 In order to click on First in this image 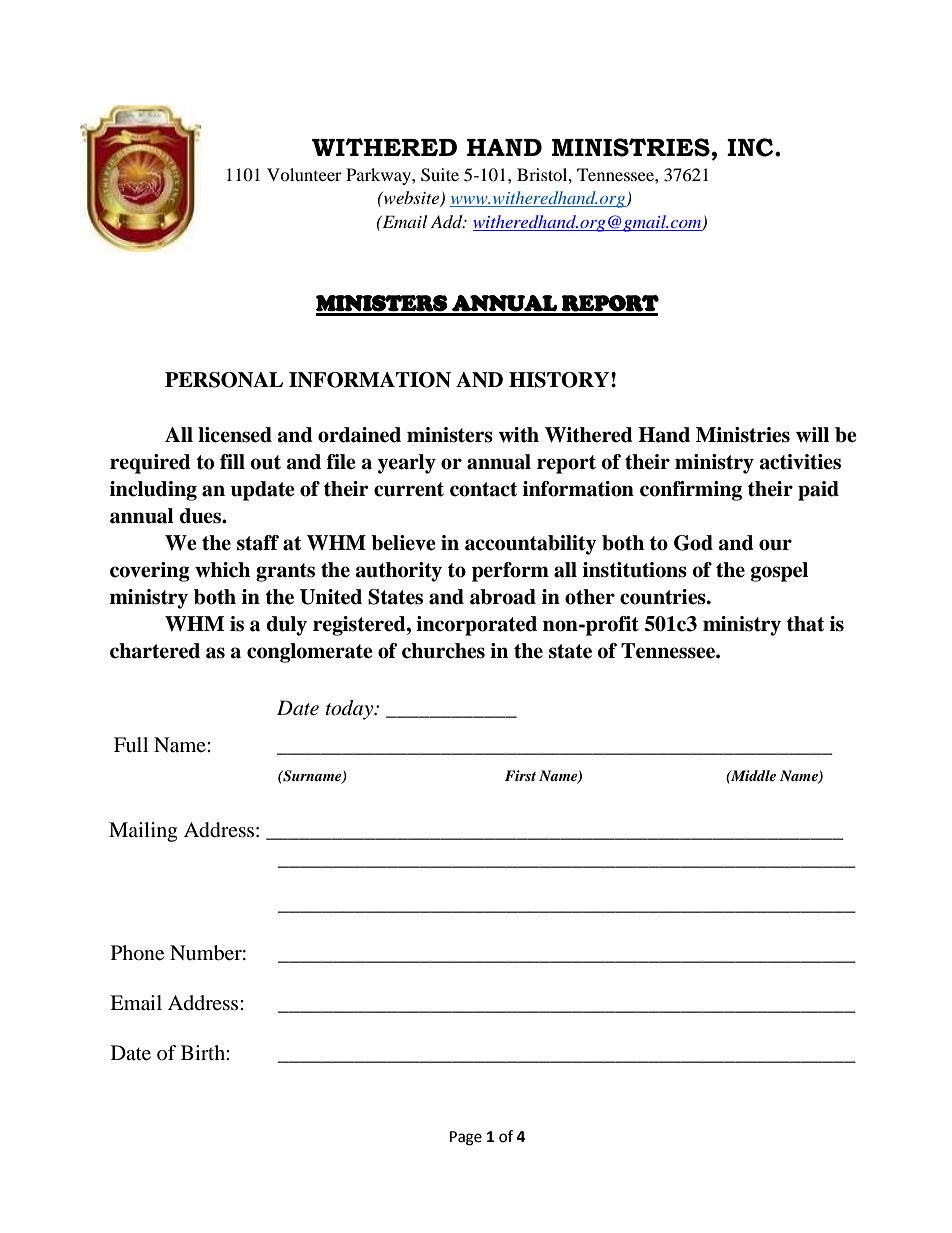, I will do `click(520, 775)`.
